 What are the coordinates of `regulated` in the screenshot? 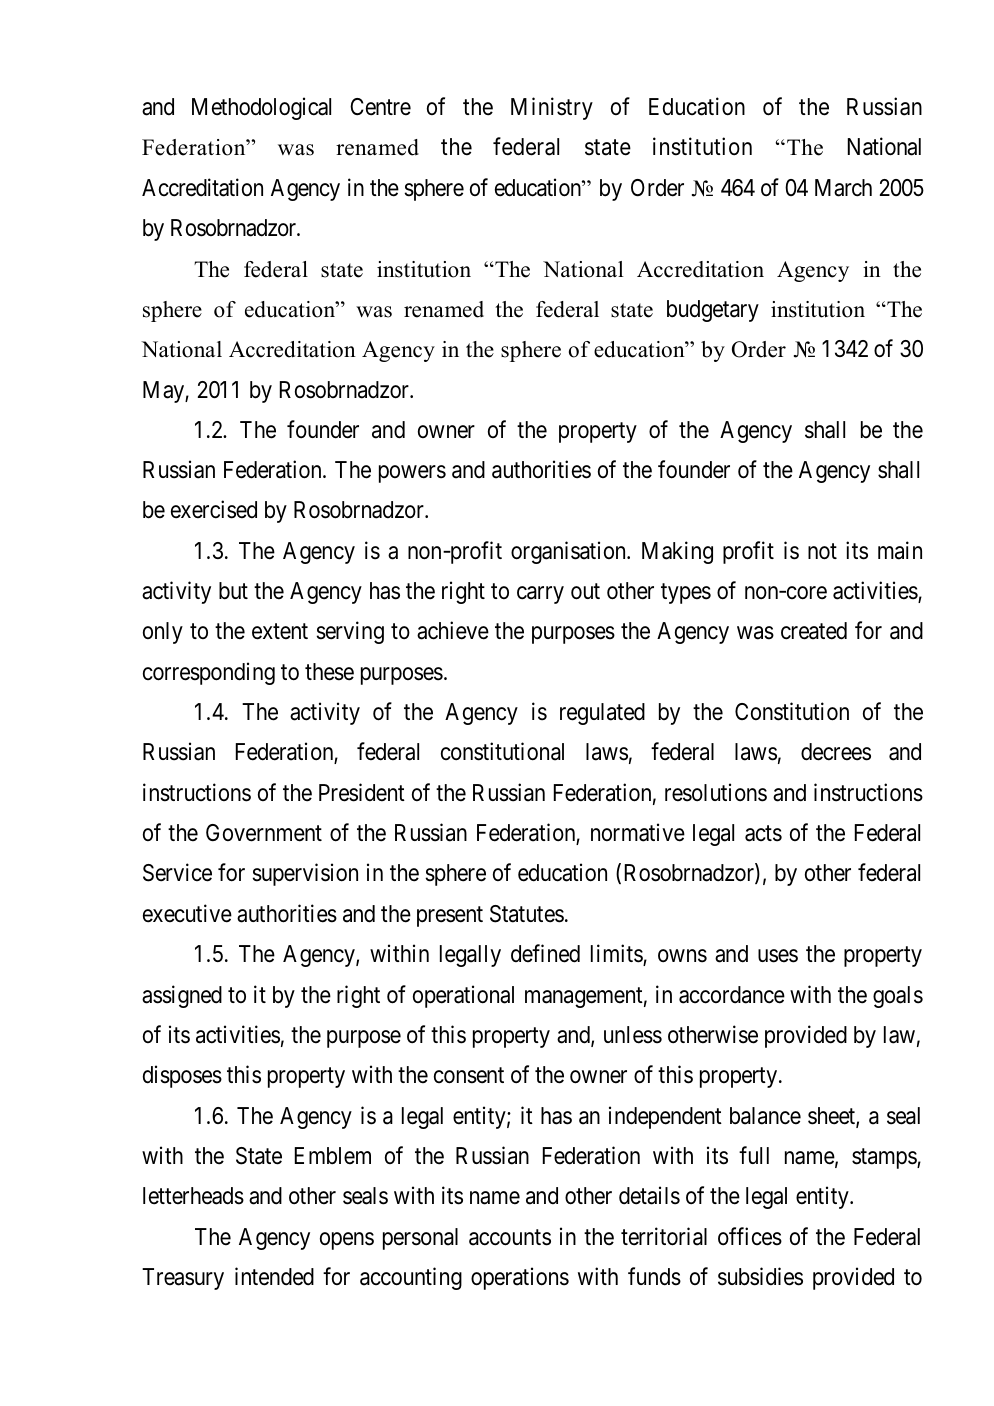 It's located at (602, 714).
